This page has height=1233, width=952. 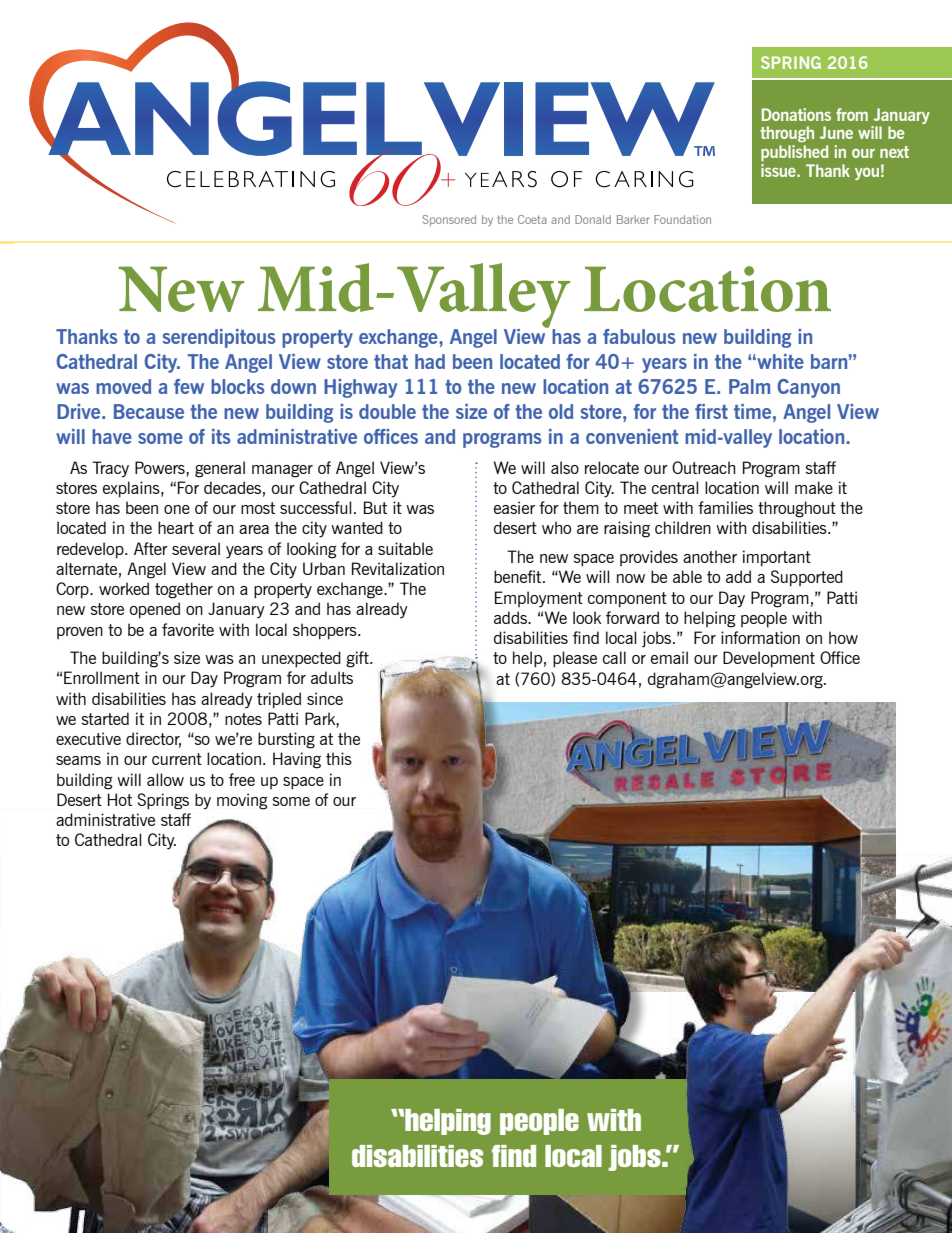 What do you see at coordinates (430, 361) in the page?
I see `had` at bounding box center [430, 361].
